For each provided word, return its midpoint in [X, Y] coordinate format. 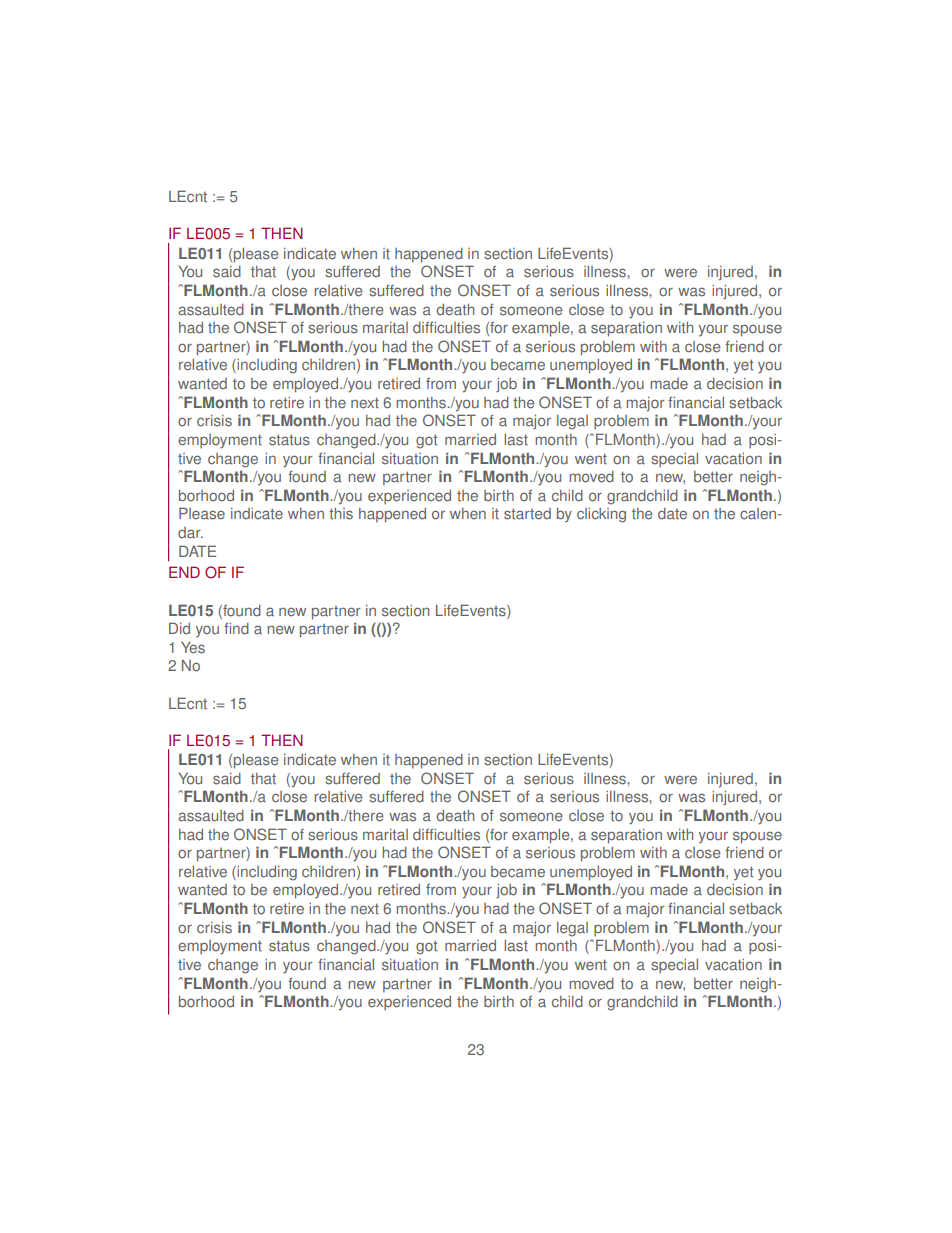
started [527, 514]
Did [179, 628]
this [341, 514]
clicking [601, 515]
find [236, 628]
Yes [193, 648]
